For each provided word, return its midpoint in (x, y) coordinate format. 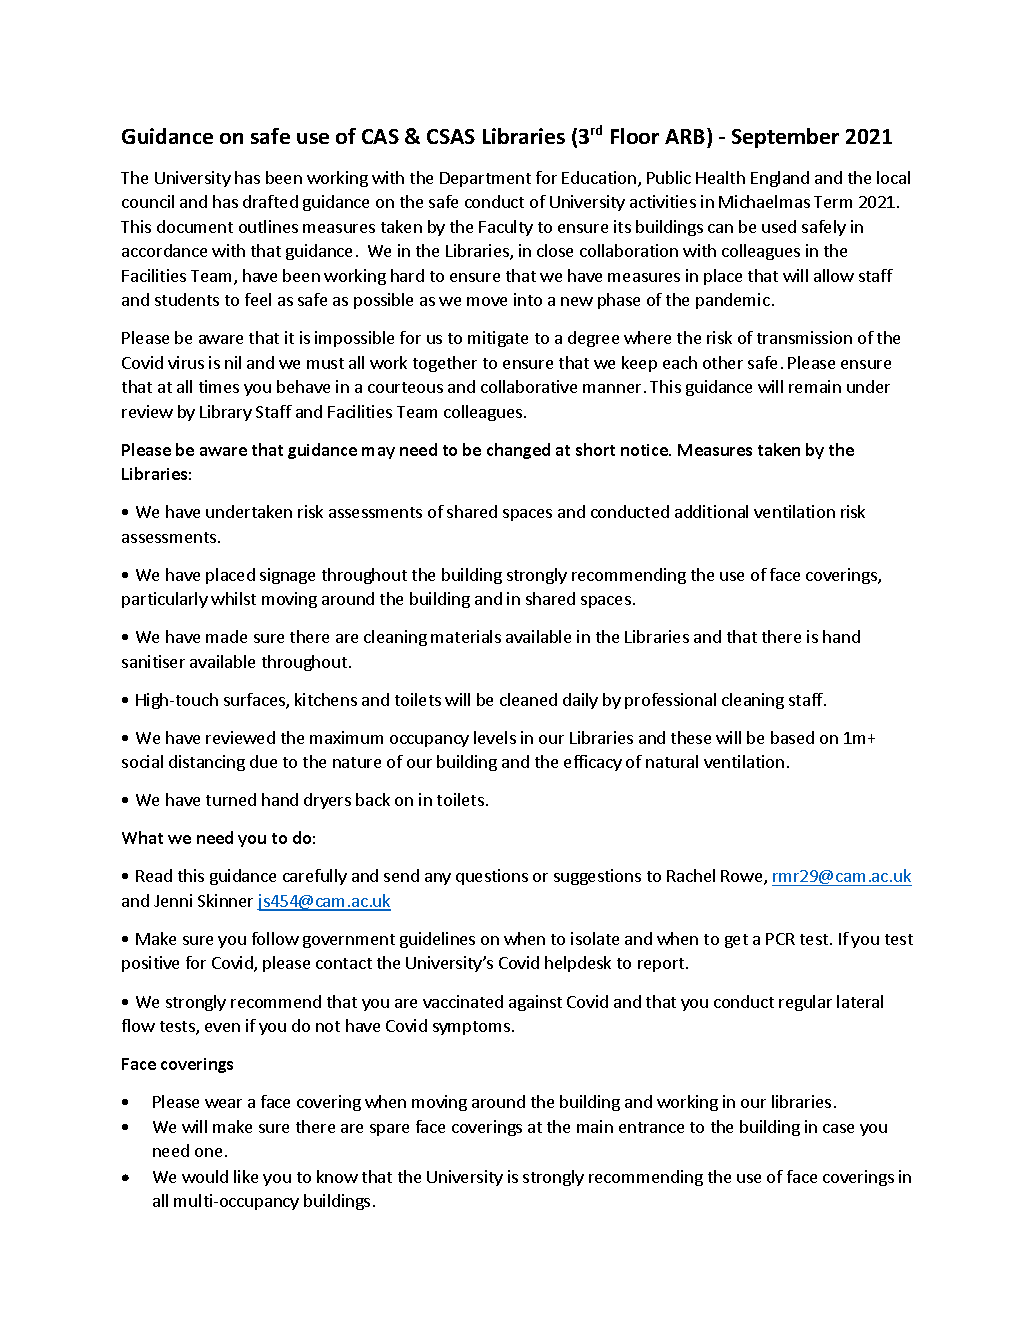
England (780, 179)
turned (231, 799)
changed (518, 451)
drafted (270, 201)
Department (485, 179)
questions (492, 877)
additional (711, 511)
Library (226, 413)
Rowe (743, 877)
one (208, 1152)
